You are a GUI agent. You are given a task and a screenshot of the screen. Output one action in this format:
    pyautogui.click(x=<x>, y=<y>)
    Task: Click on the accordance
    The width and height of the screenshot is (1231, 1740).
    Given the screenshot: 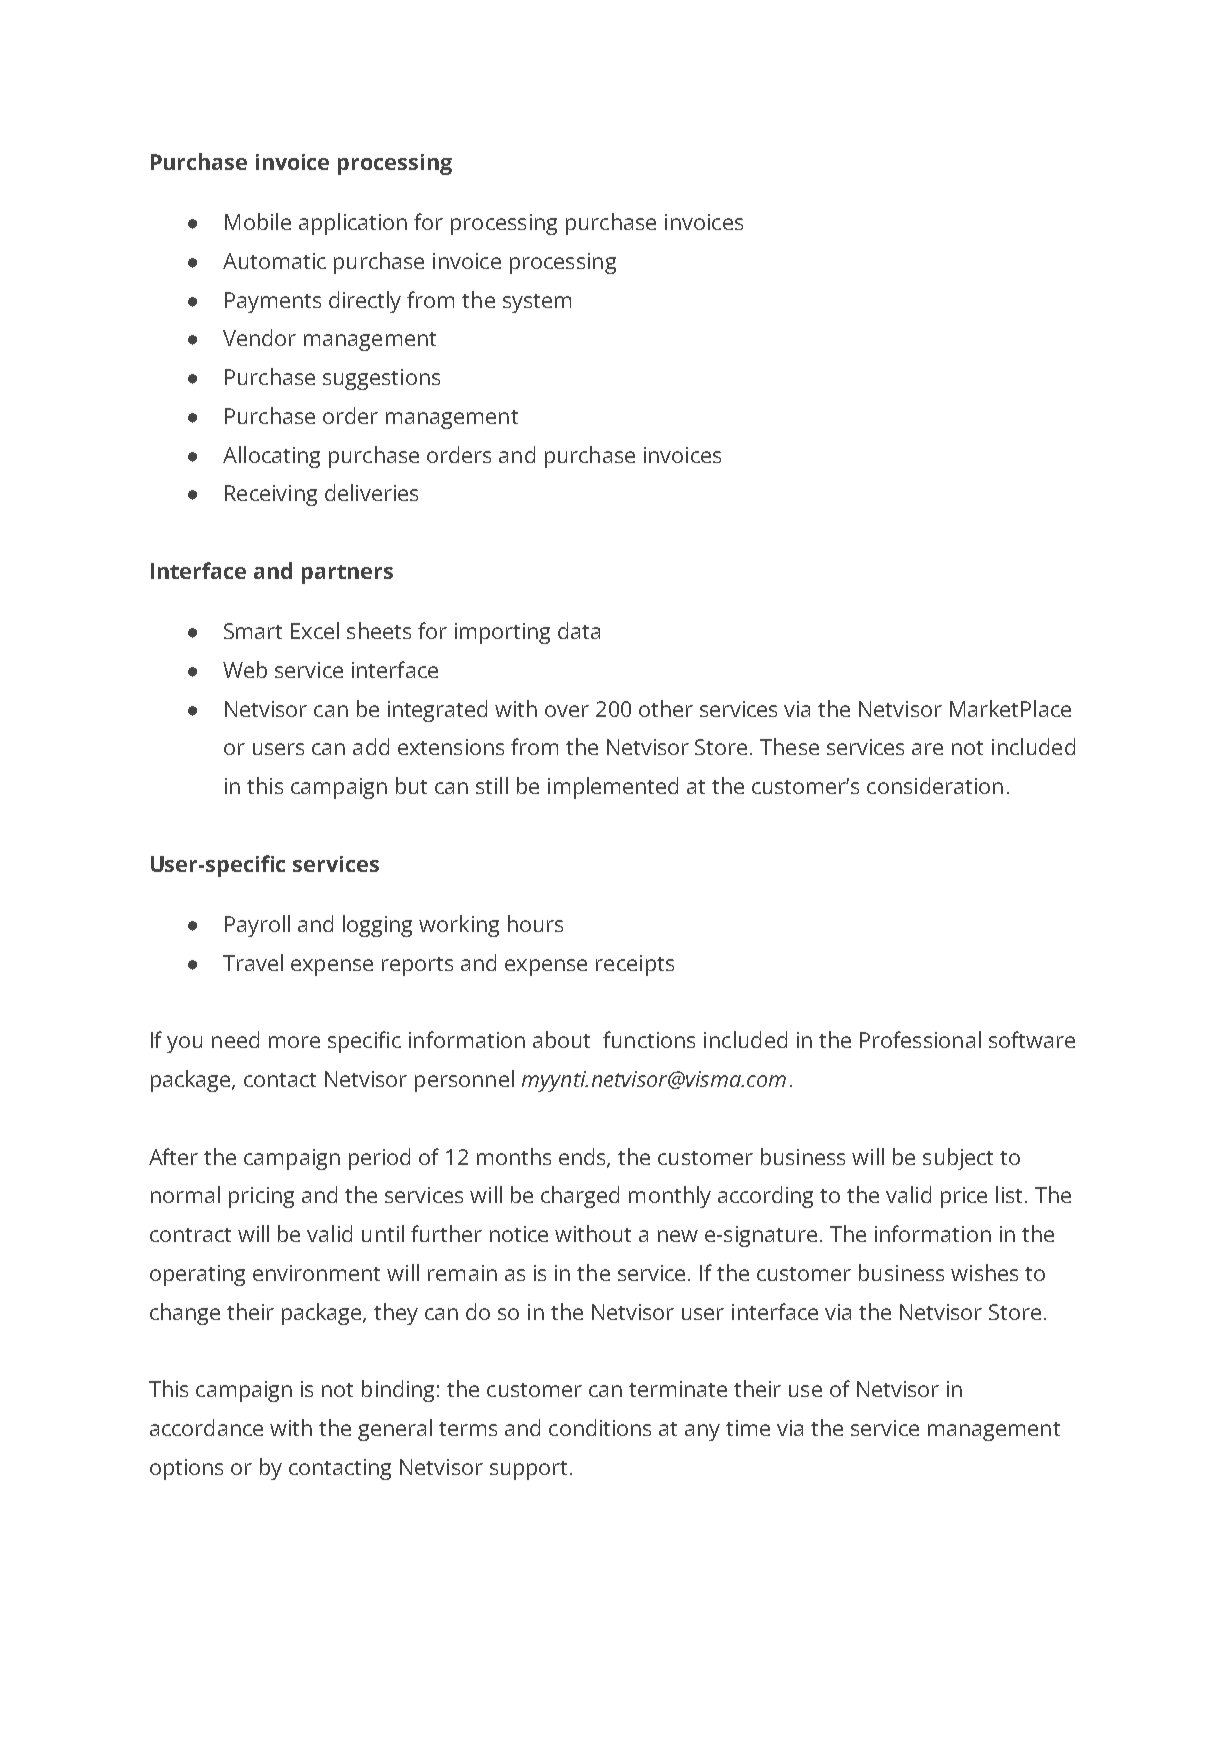 What is the action you would take?
    pyautogui.click(x=206, y=1427)
